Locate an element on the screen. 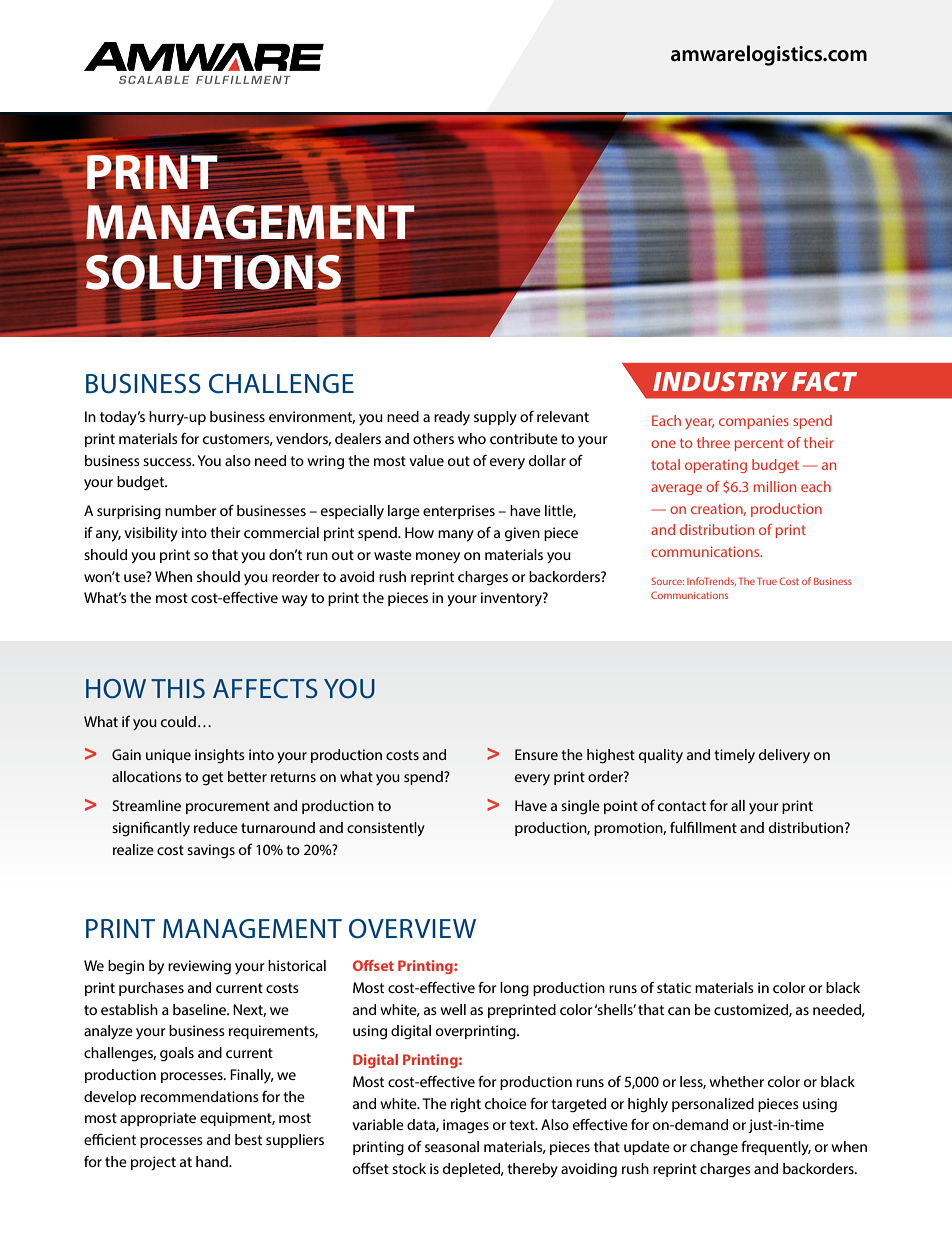 The height and width of the screenshot is (1233, 952). SOLUTIONS is located at coordinates (213, 271).
